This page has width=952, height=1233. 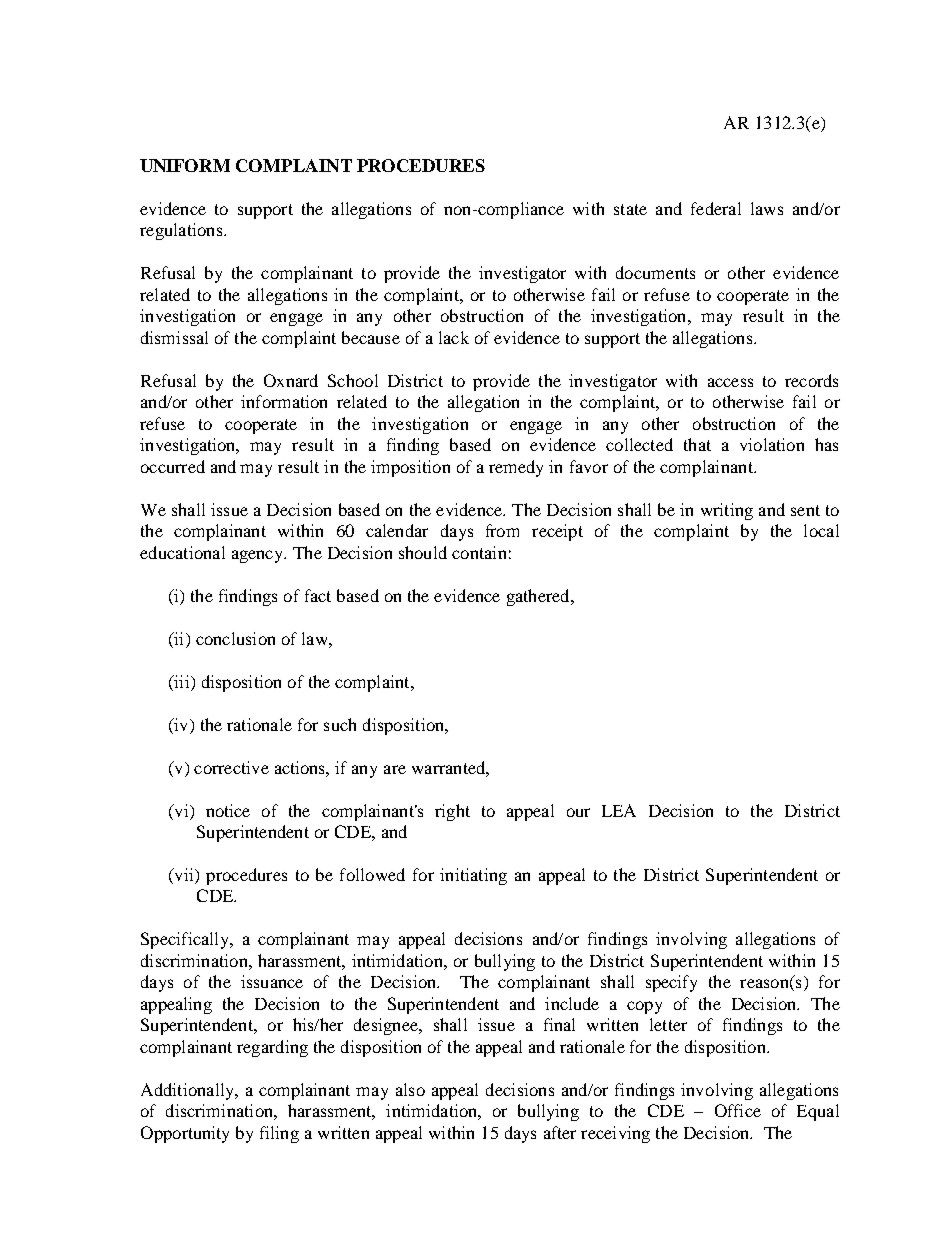 I want to click on Office, so click(x=738, y=1110).
